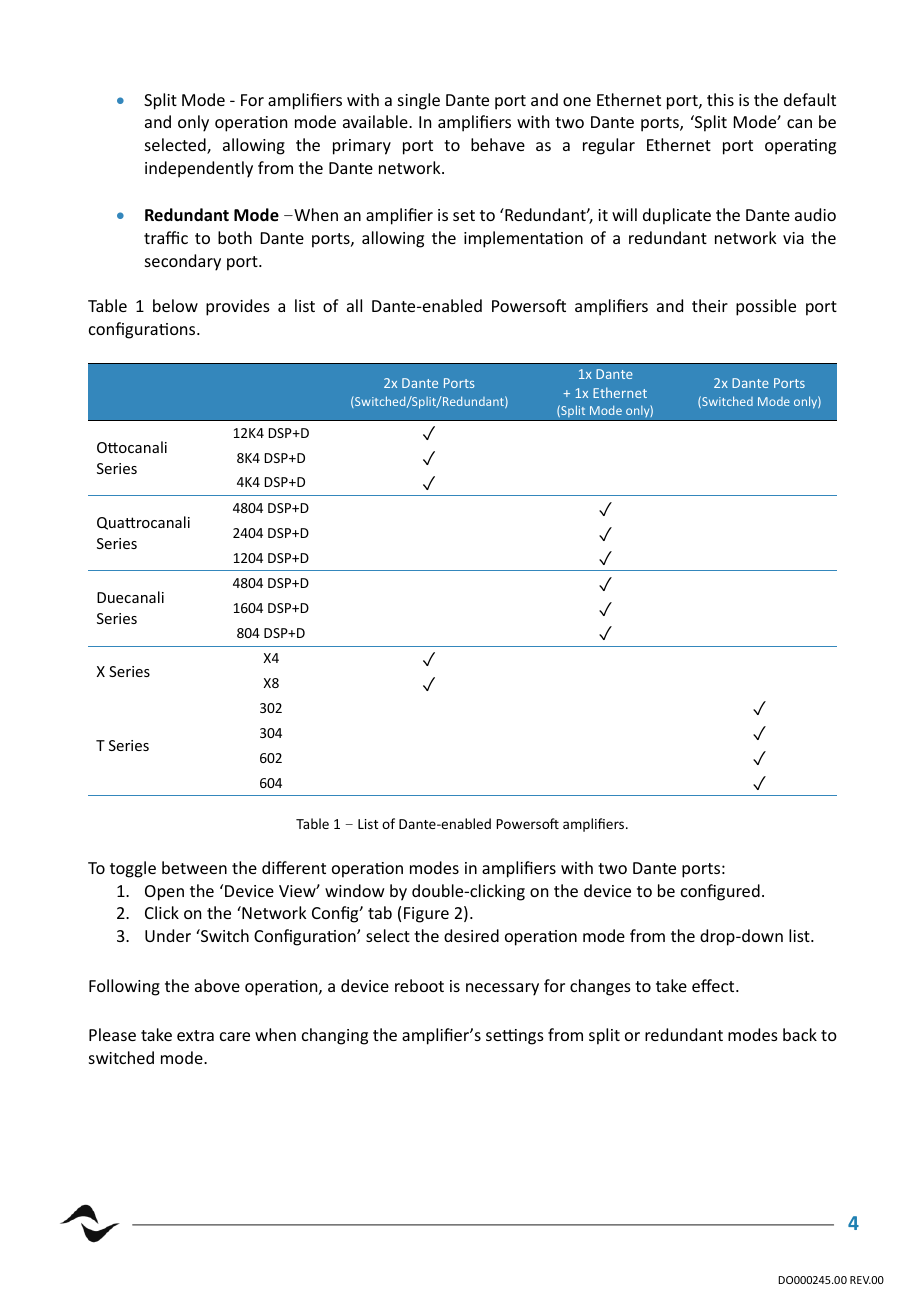  I want to click on effect, so click(714, 985).
